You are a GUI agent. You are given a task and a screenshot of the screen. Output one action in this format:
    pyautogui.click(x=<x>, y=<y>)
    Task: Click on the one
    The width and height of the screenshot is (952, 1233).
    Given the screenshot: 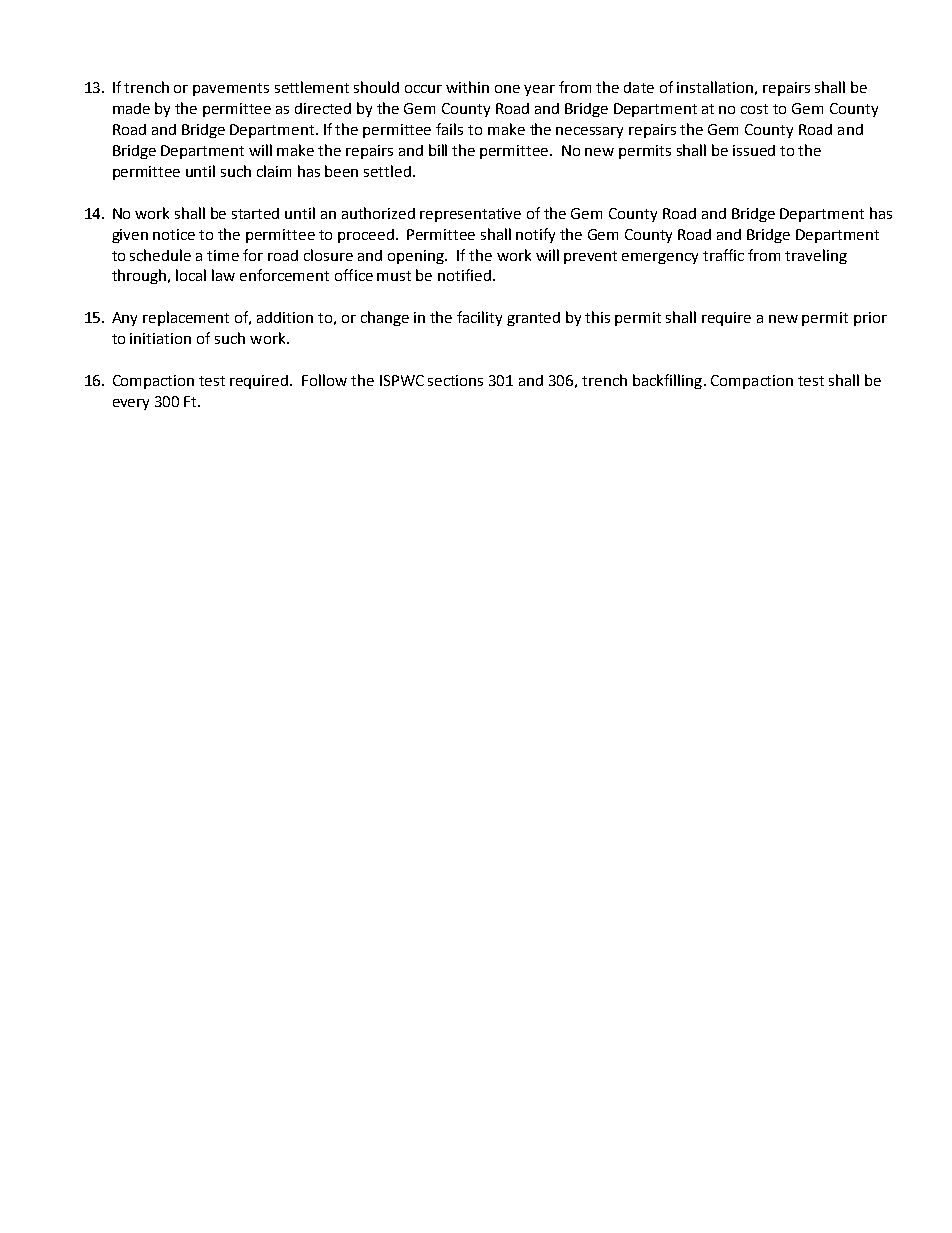 What is the action you would take?
    pyautogui.click(x=507, y=89)
